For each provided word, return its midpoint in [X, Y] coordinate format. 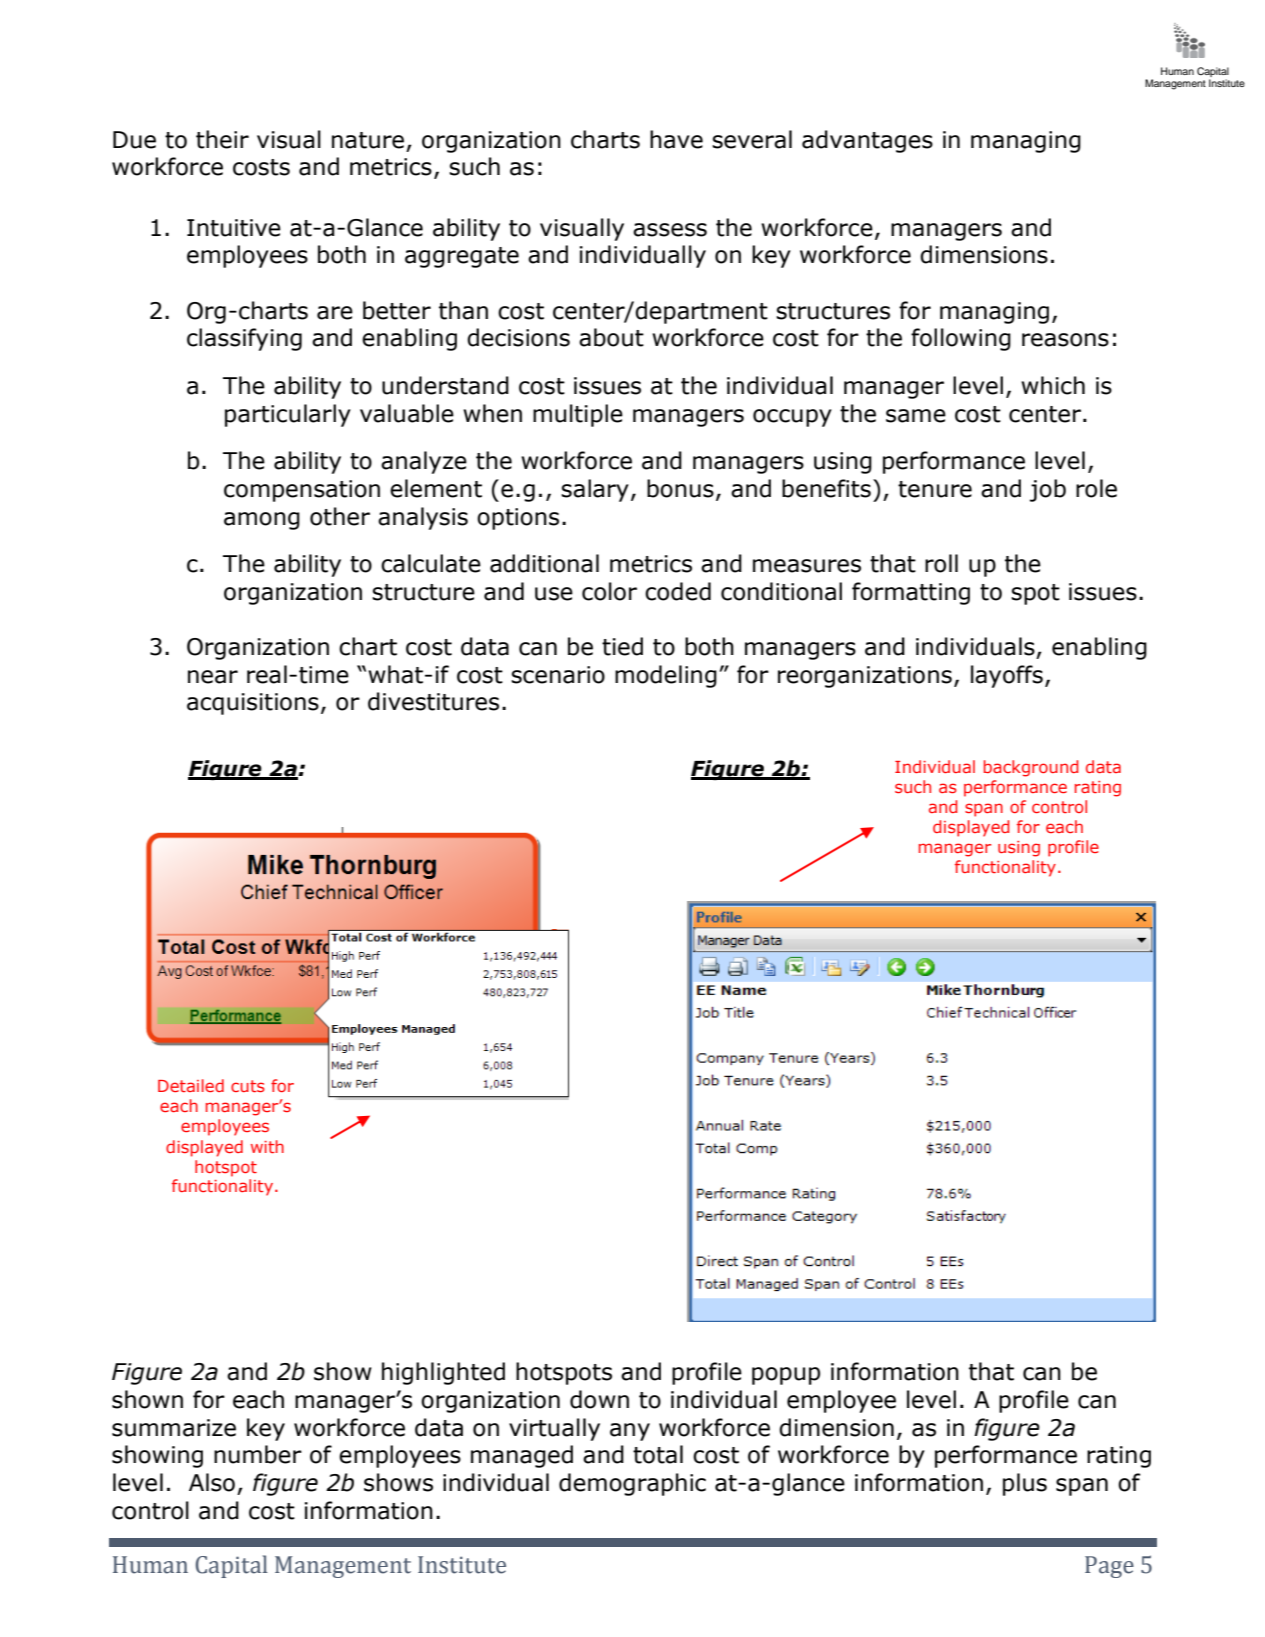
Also [212, 1482]
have [676, 139]
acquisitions [253, 704]
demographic [632, 1484]
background [1031, 768]
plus [1025, 1484]
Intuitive [234, 228]
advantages [867, 141]
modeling [666, 676]
